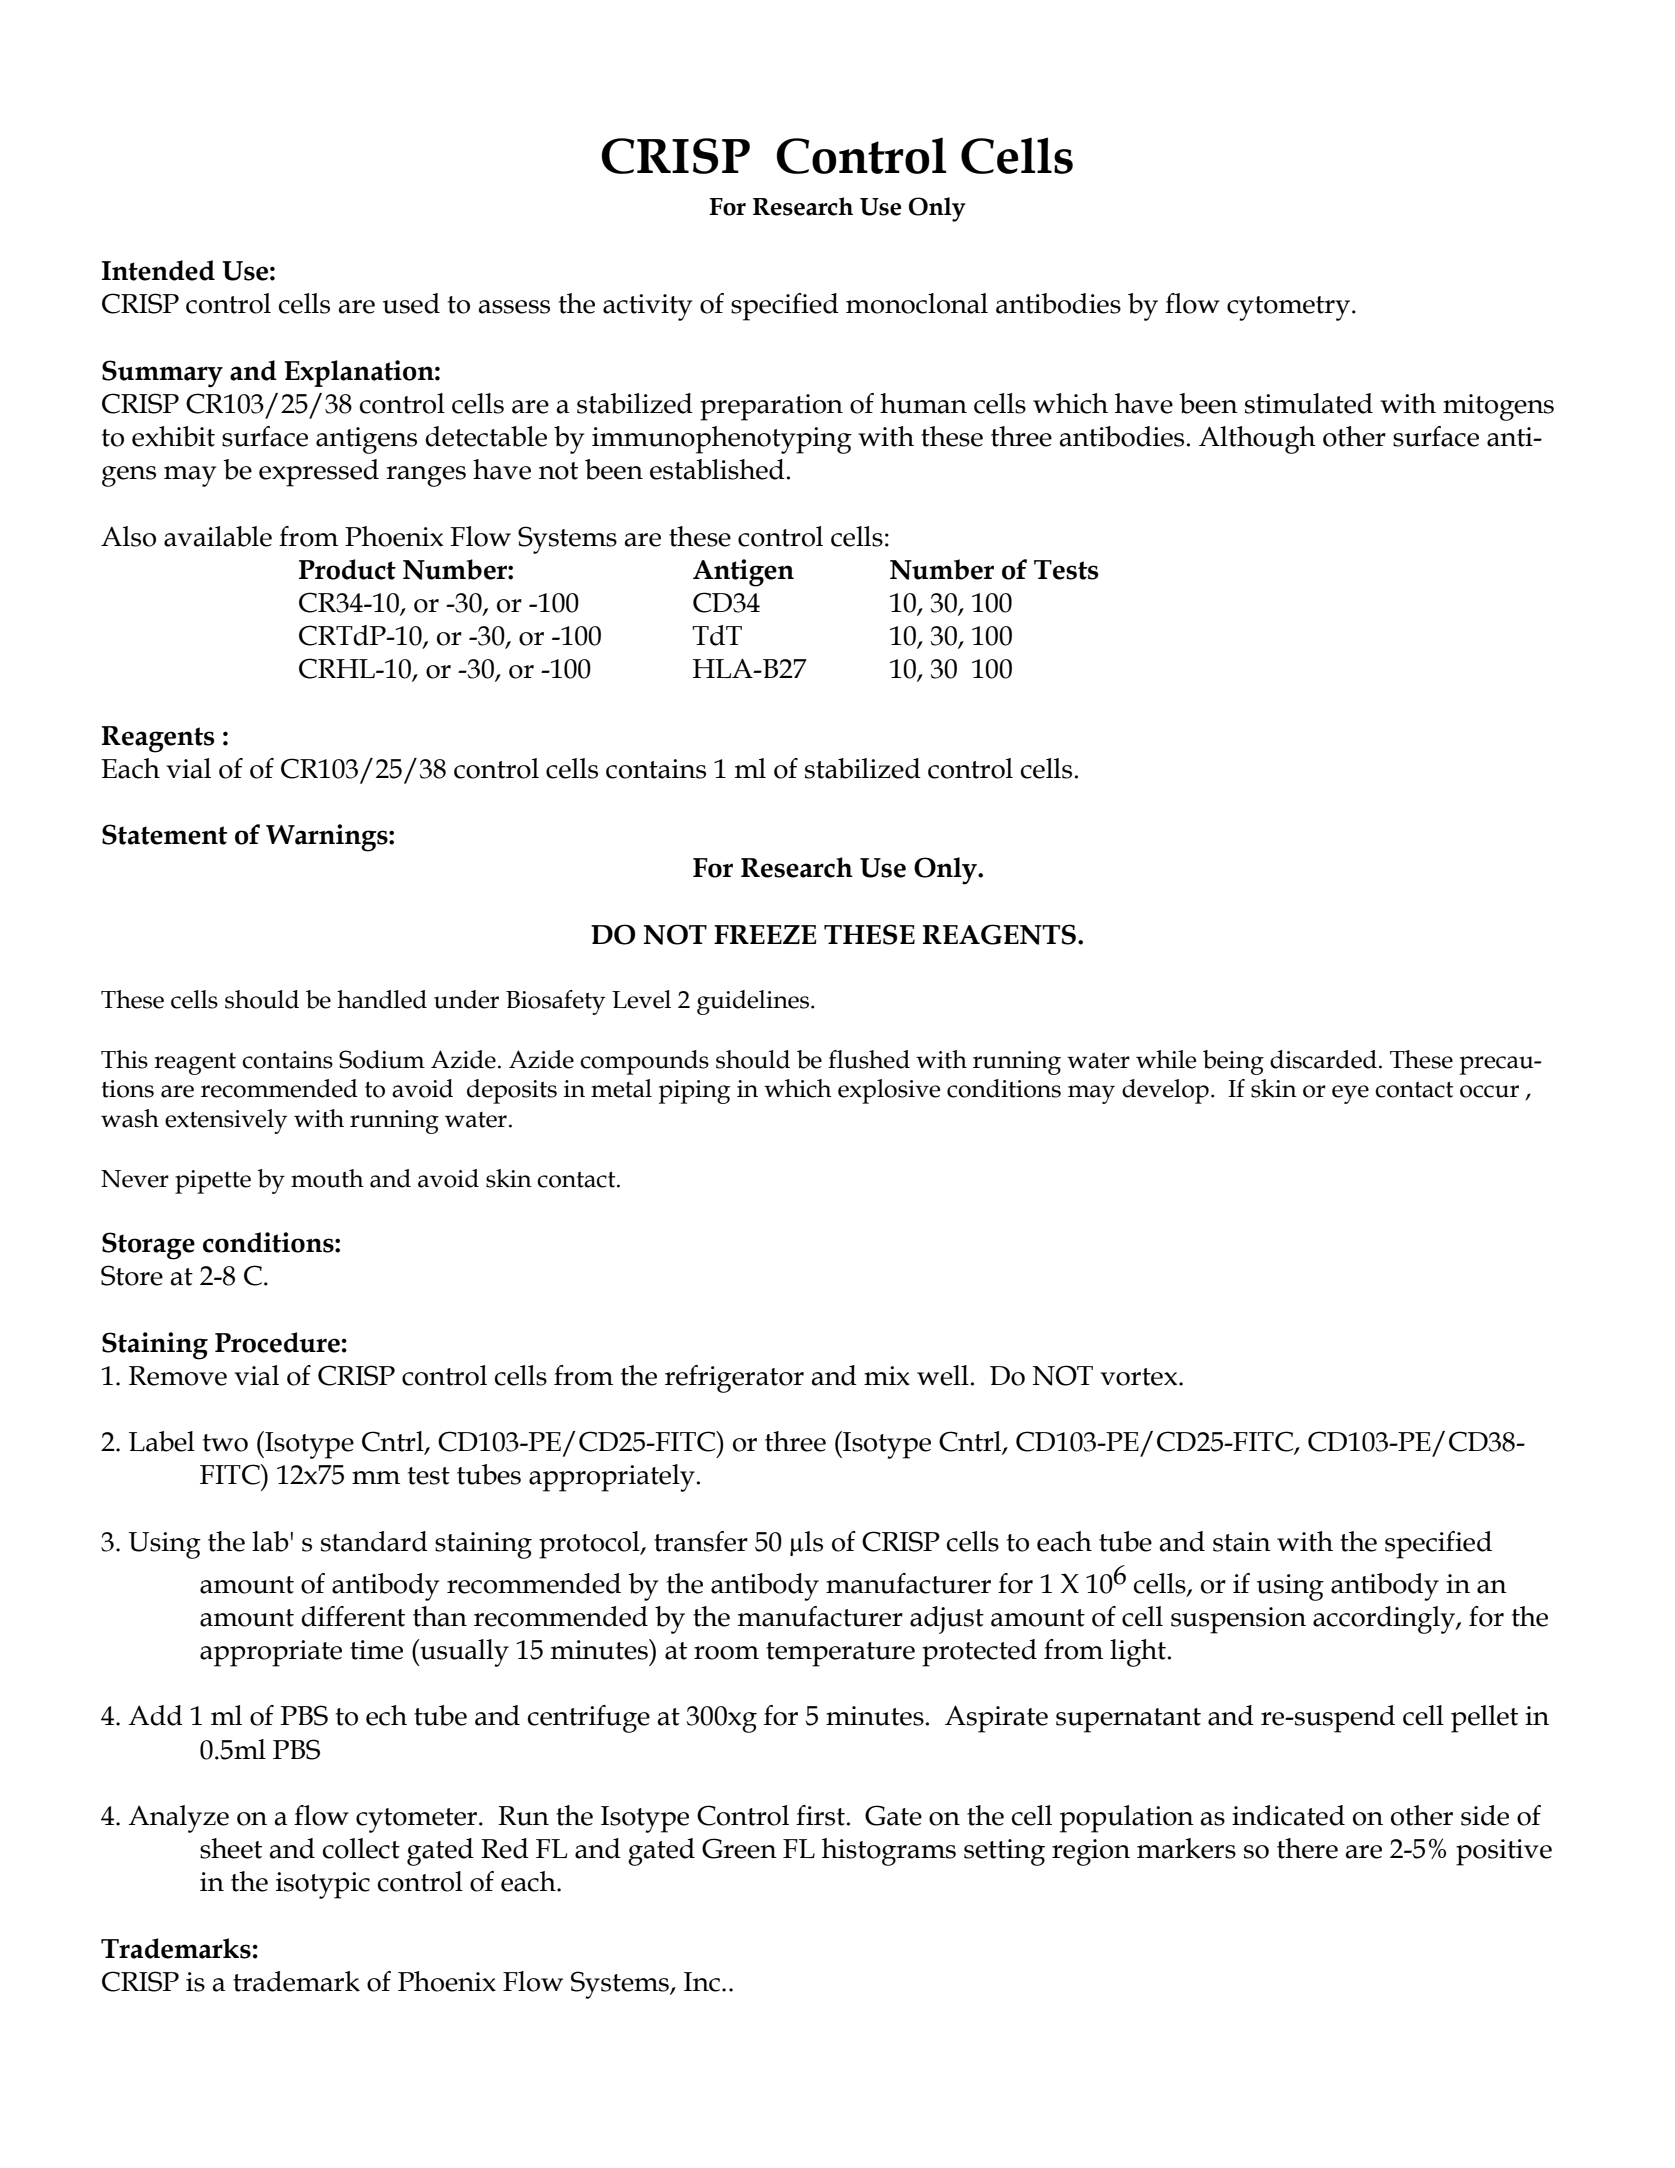  What do you see at coordinates (411, 303) in the image?
I see `used` at bounding box center [411, 303].
